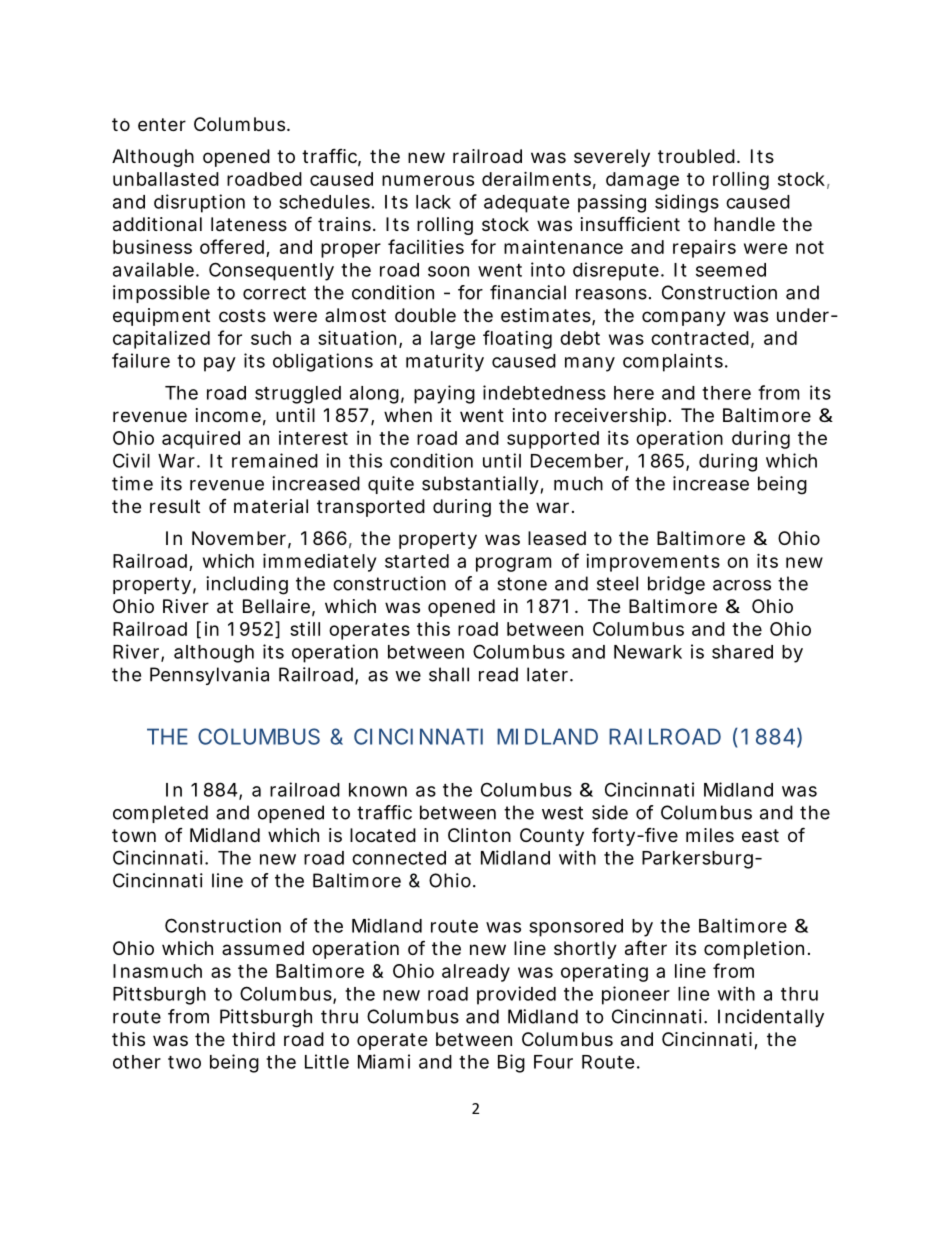 The width and height of the screenshot is (952, 1233). Describe the element at coordinates (696, 156) in the screenshot. I see `troubled` at that location.
